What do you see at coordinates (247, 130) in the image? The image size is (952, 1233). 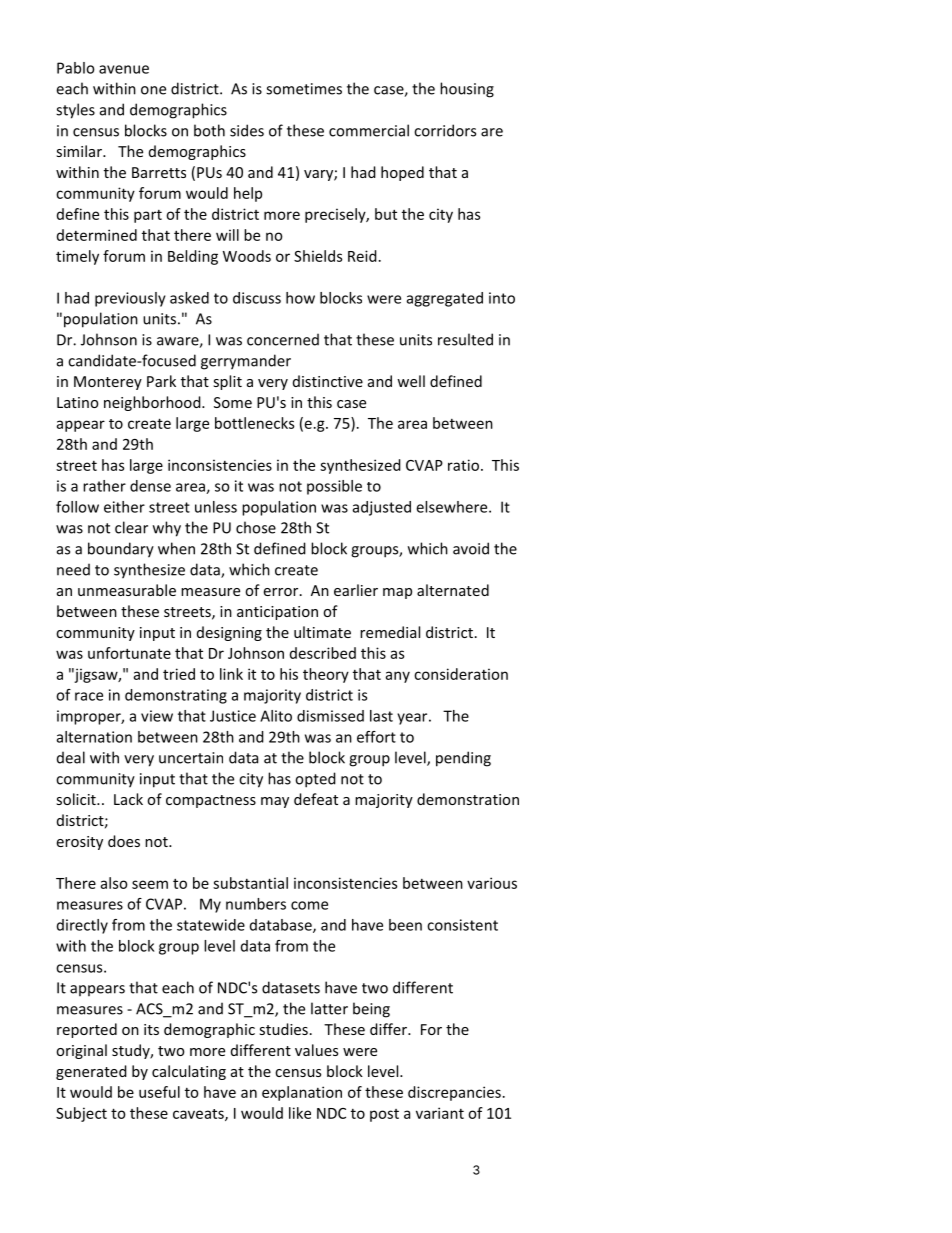 I see `sides` at bounding box center [247, 130].
